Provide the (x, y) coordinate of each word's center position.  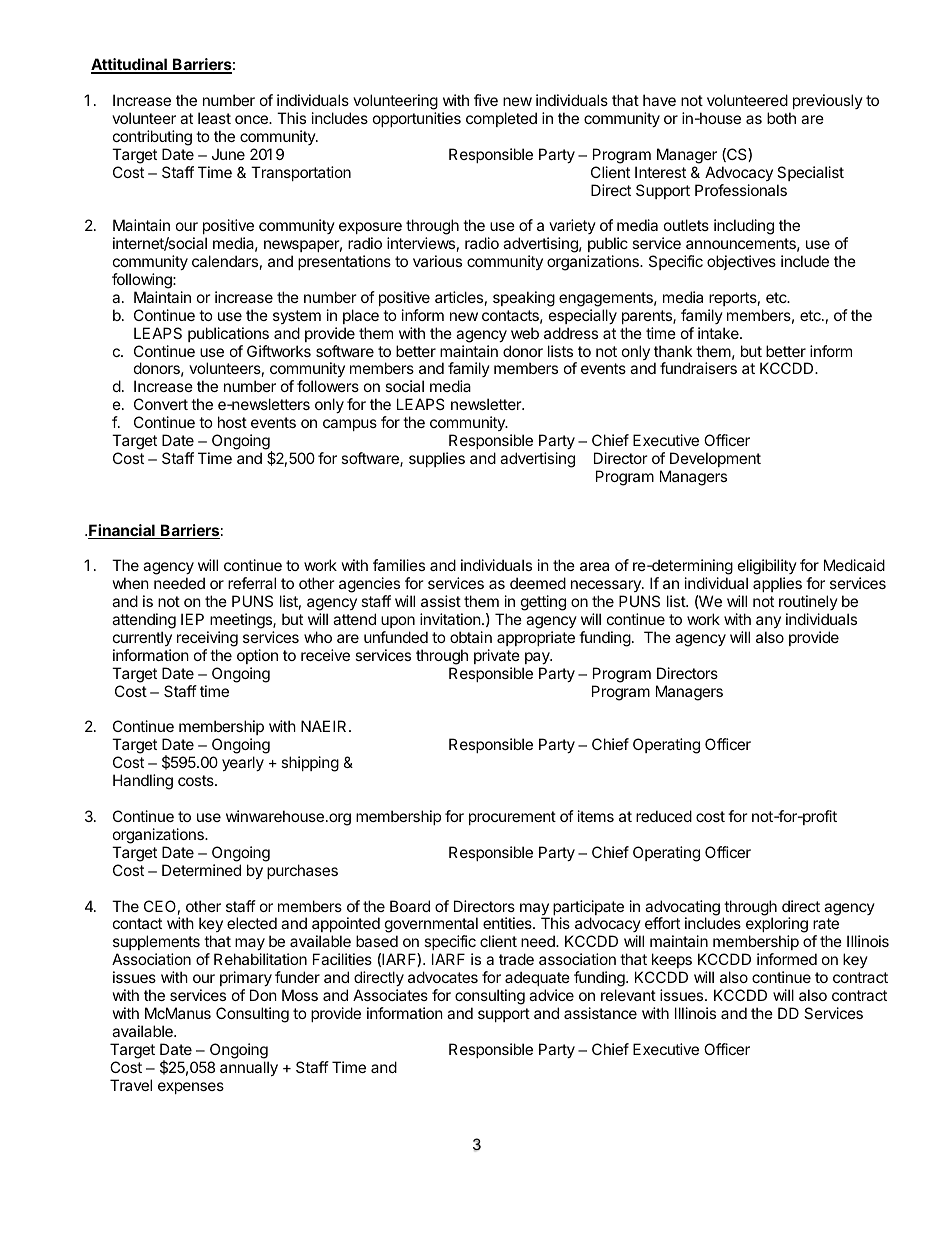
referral (252, 583)
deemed (538, 583)
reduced (664, 816)
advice (551, 995)
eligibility (767, 568)
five (486, 100)
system (297, 317)
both (781, 118)
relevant (628, 995)
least (214, 118)
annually (249, 1068)
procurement (512, 818)
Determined (201, 870)
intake (719, 333)
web (525, 333)
